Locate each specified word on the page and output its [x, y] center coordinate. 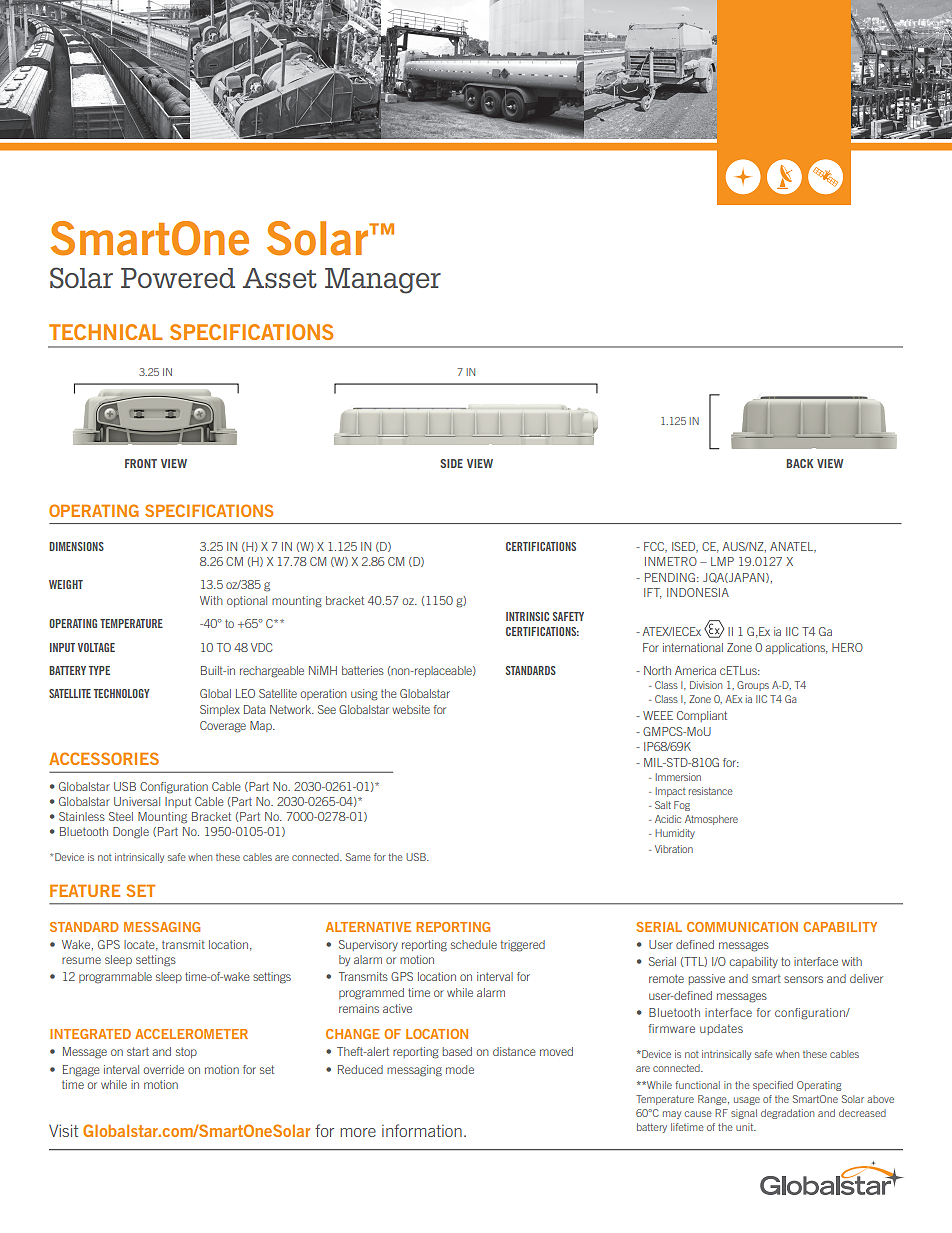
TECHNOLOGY [122, 693]
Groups [753, 686]
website [411, 709]
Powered [178, 278]
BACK [800, 463]
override [164, 1069]
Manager [383, 281]
